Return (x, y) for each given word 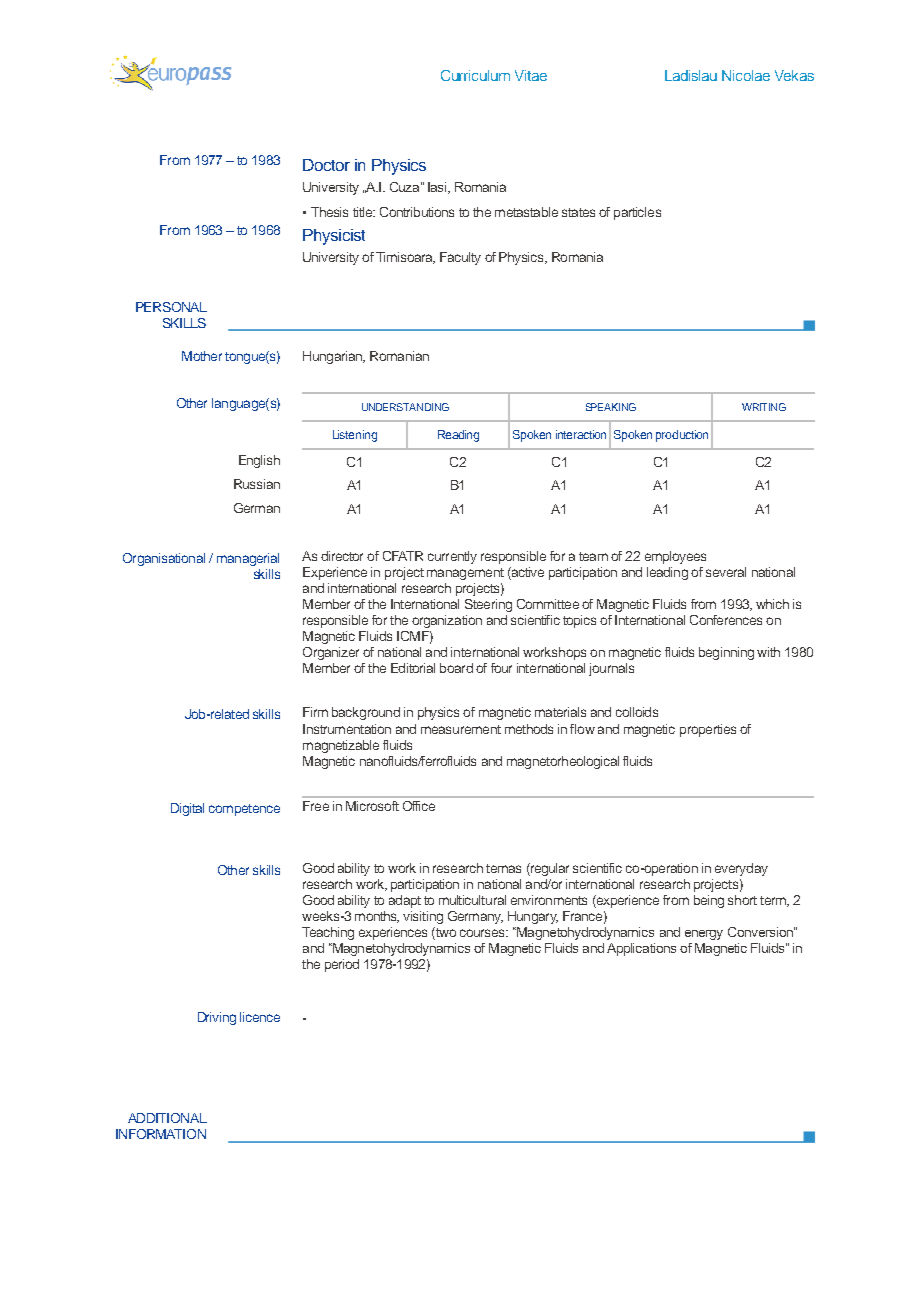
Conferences (726, 620)
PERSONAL (171, 307)
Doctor (326, 165)
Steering (488, 605)
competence (244, 810)
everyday (741, 869)
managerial (248, 559)
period (342, 965)
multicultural (472, 900)
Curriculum (475, 75)
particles (637, 213)
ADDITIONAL (167, 1118)
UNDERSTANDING (405, 407)
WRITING (764, 407)
